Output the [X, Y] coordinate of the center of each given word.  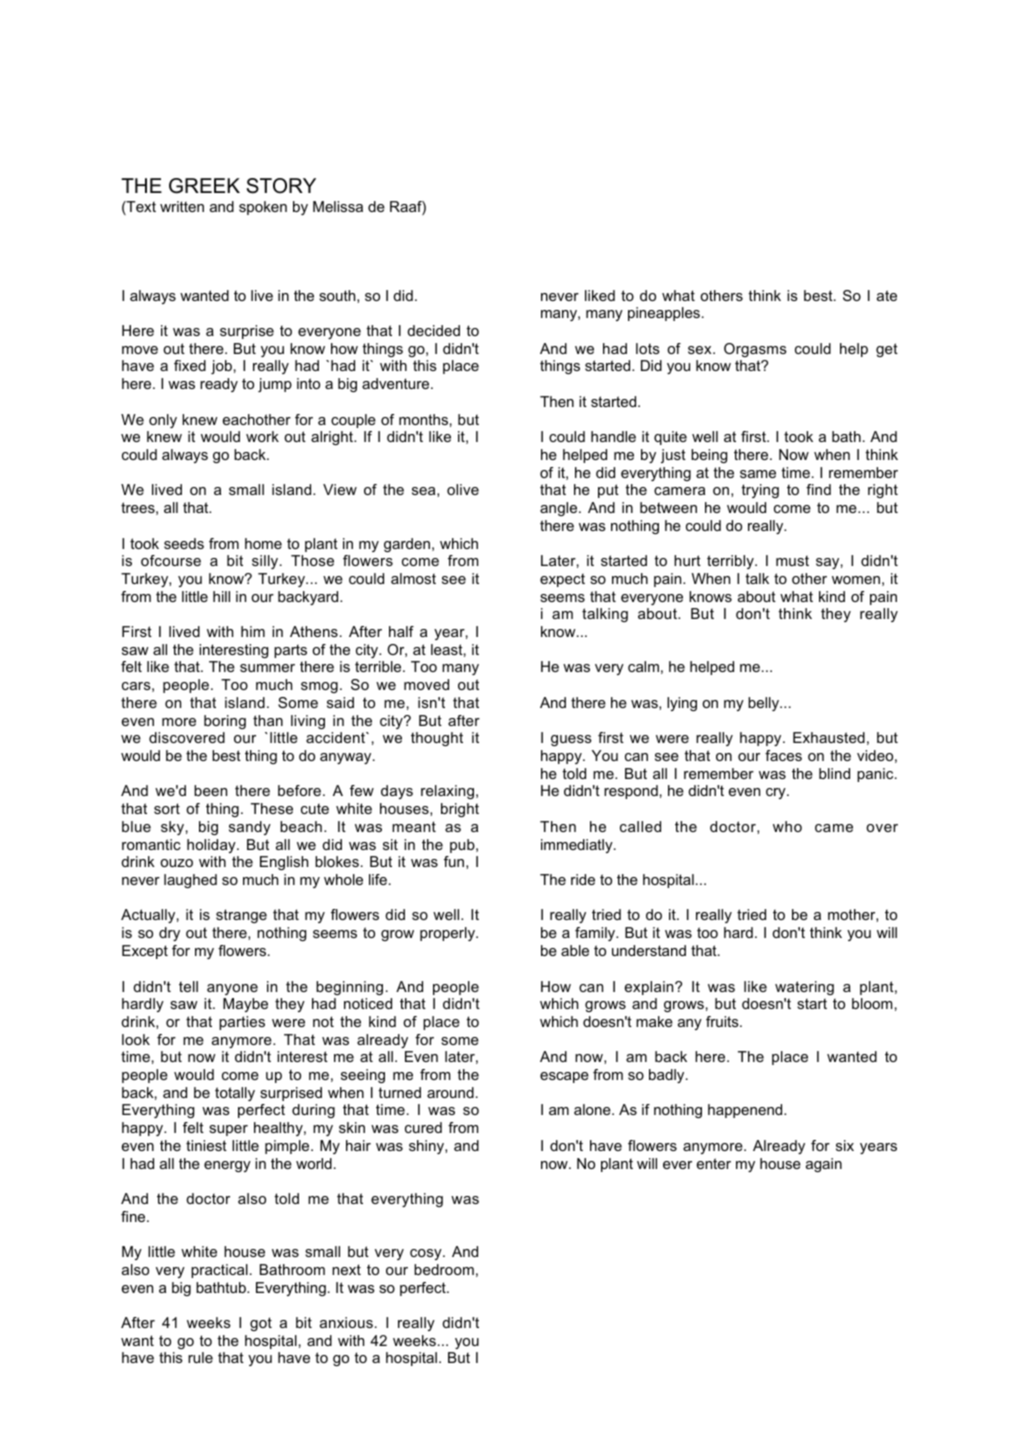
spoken [263, 208]
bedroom [444, 1269]
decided [433, 330]
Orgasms [755, 350]
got [261, 1324]
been [210, 790]
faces [783, 755]
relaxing [447, 792]
